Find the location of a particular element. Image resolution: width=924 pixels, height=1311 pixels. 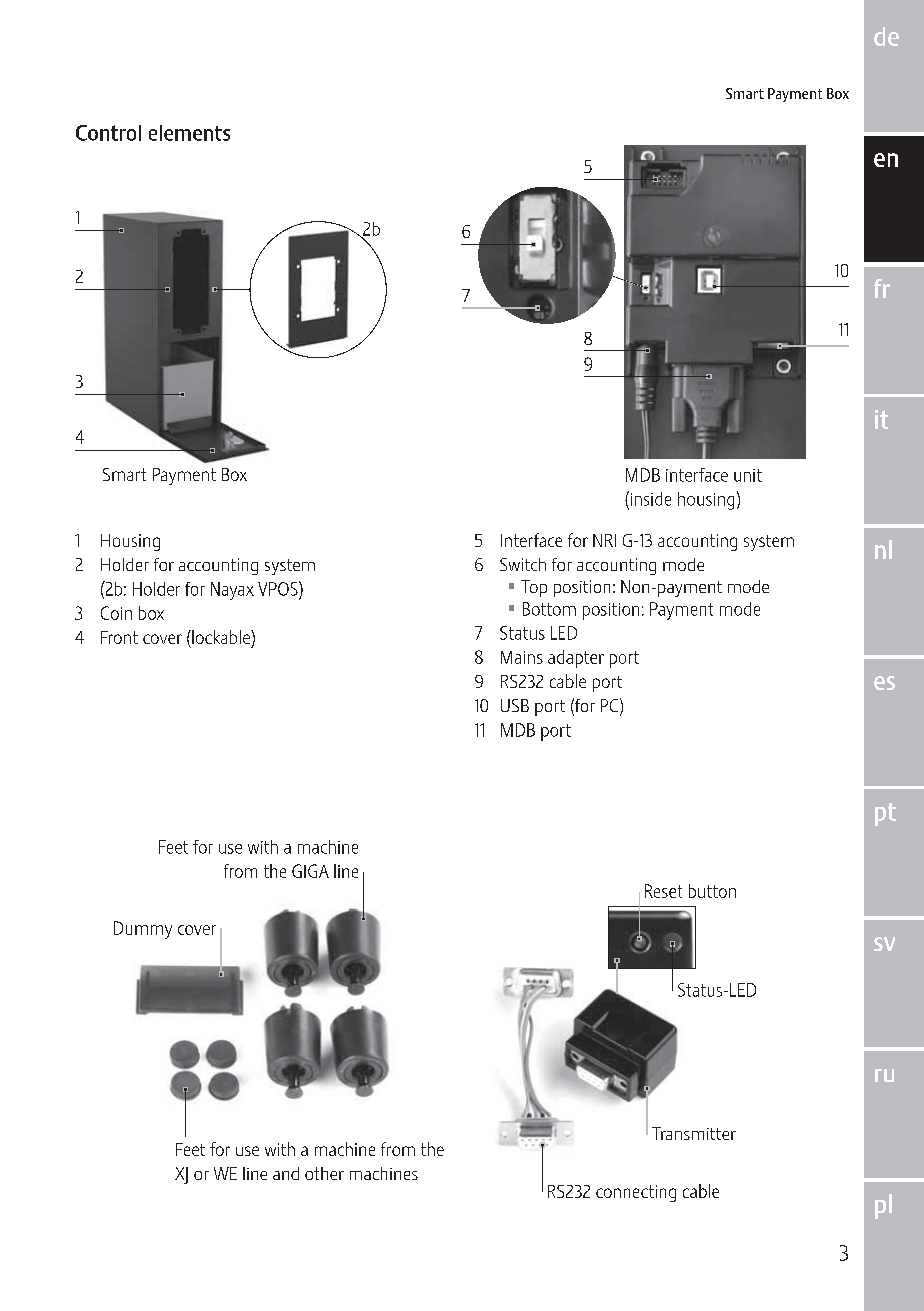

adapter is located at coordinates (576, 659).
